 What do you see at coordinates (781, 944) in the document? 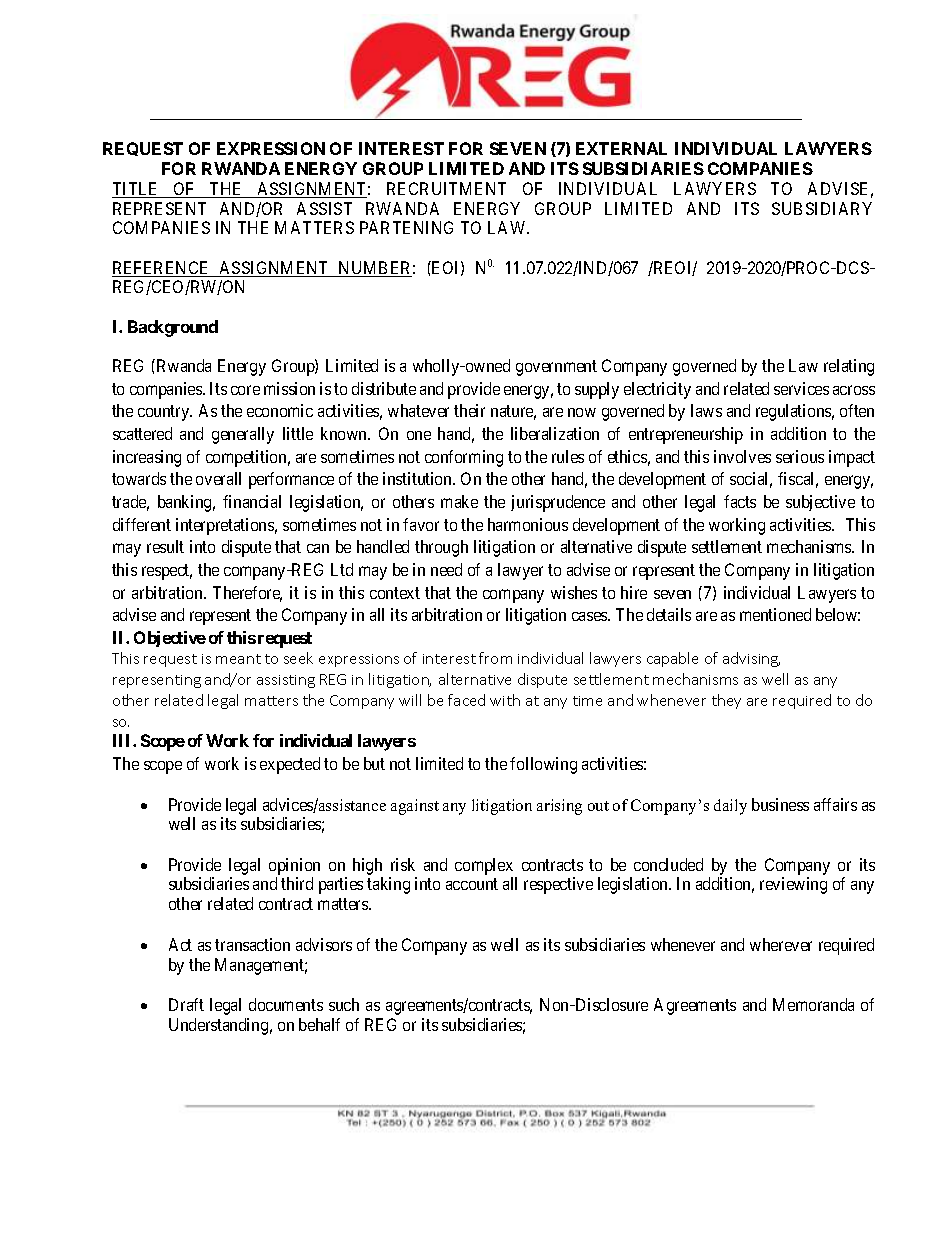
I see `wherever` at bounding box center [781, 944].
